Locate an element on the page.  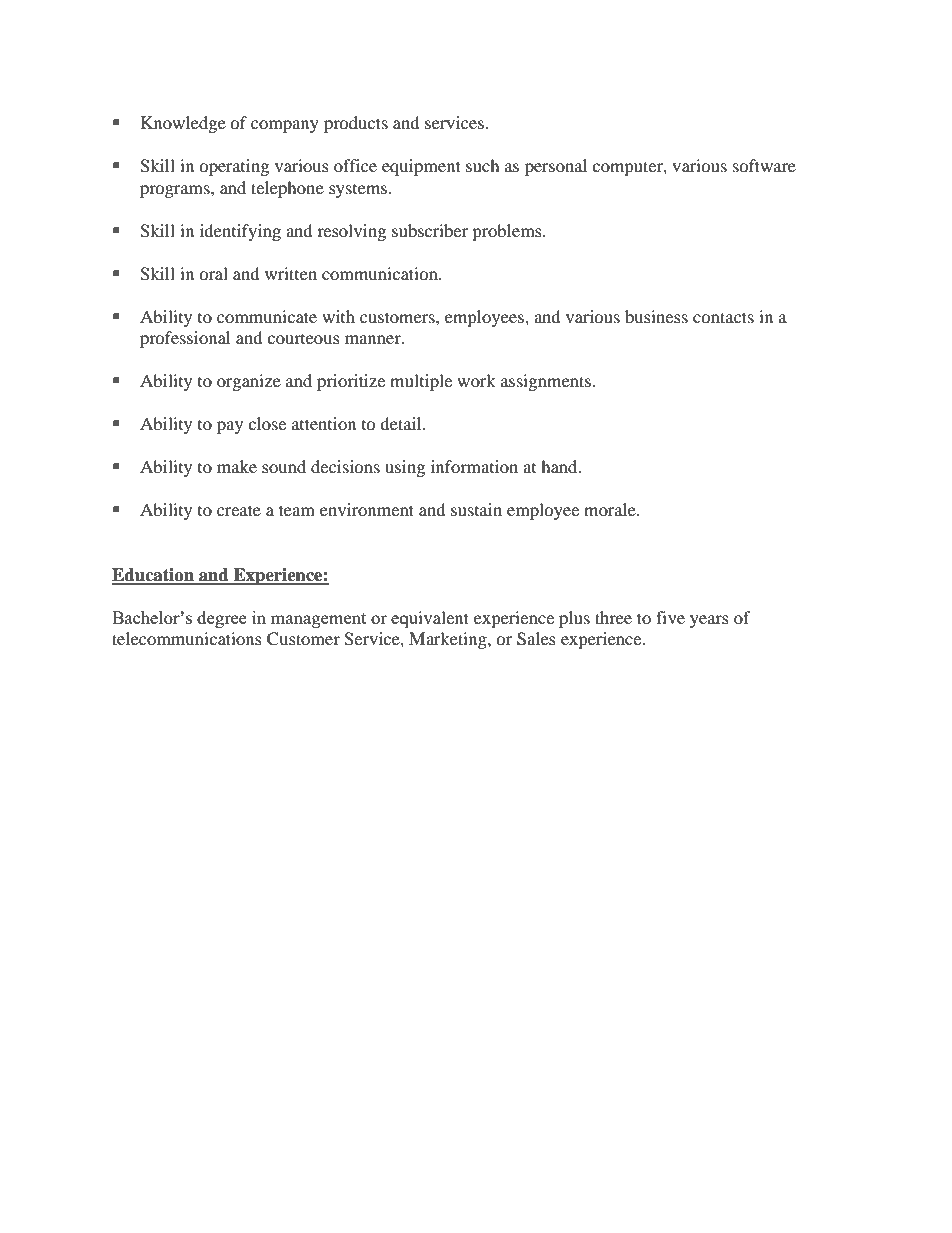
communicate is located at coordinates (267, 316).
